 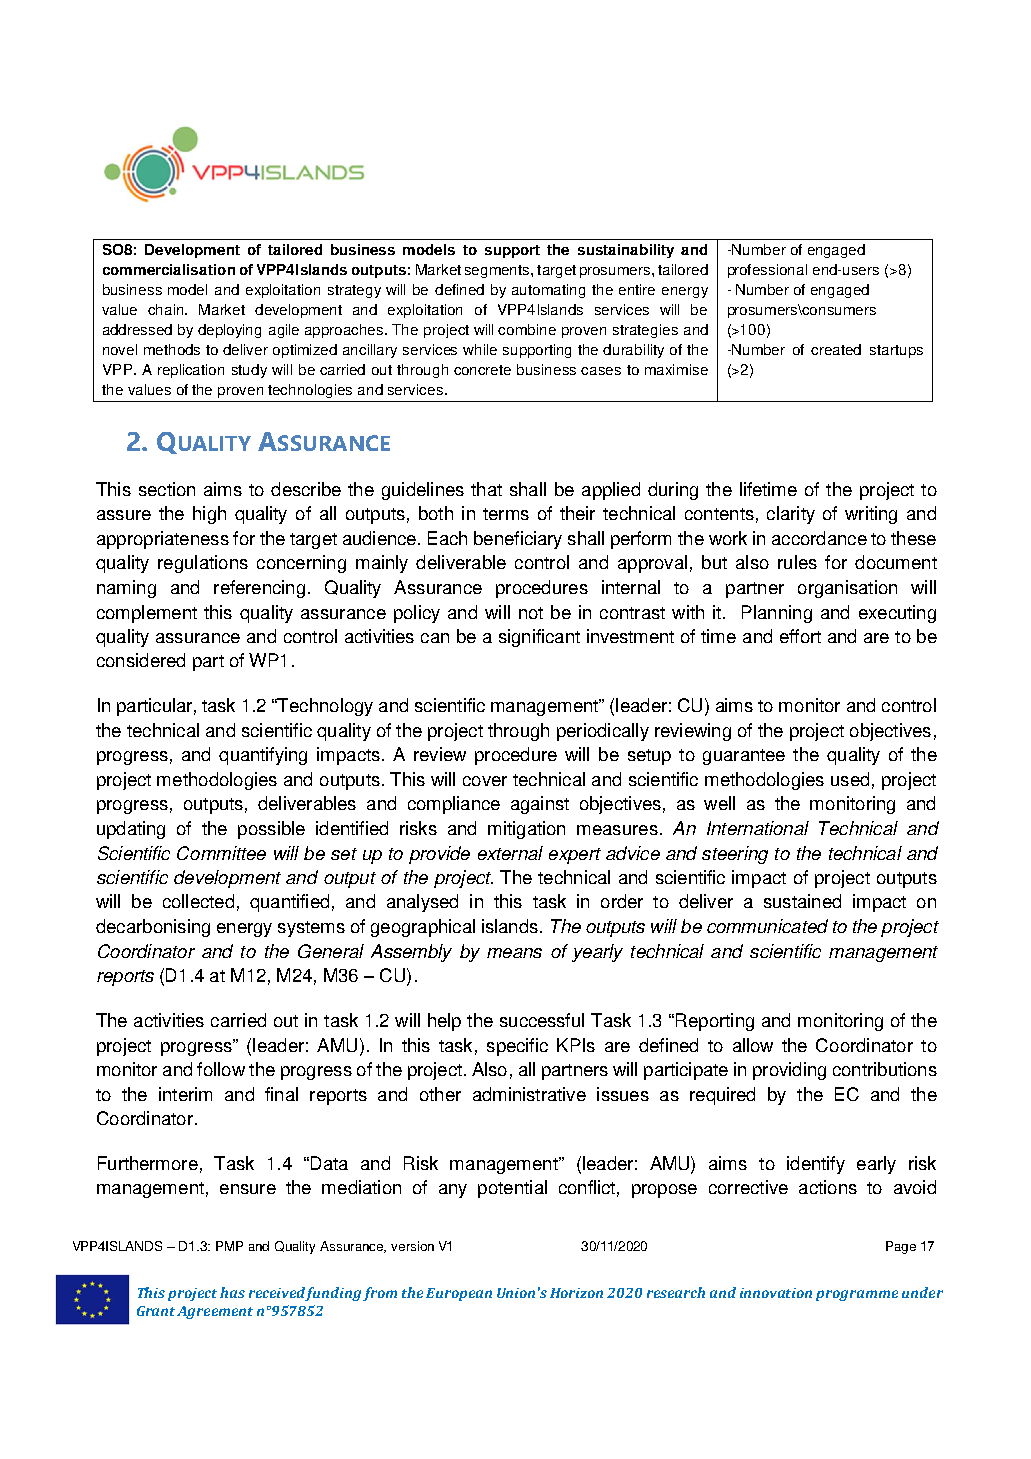 I want to click on segments, so click(x=498, y=271).
